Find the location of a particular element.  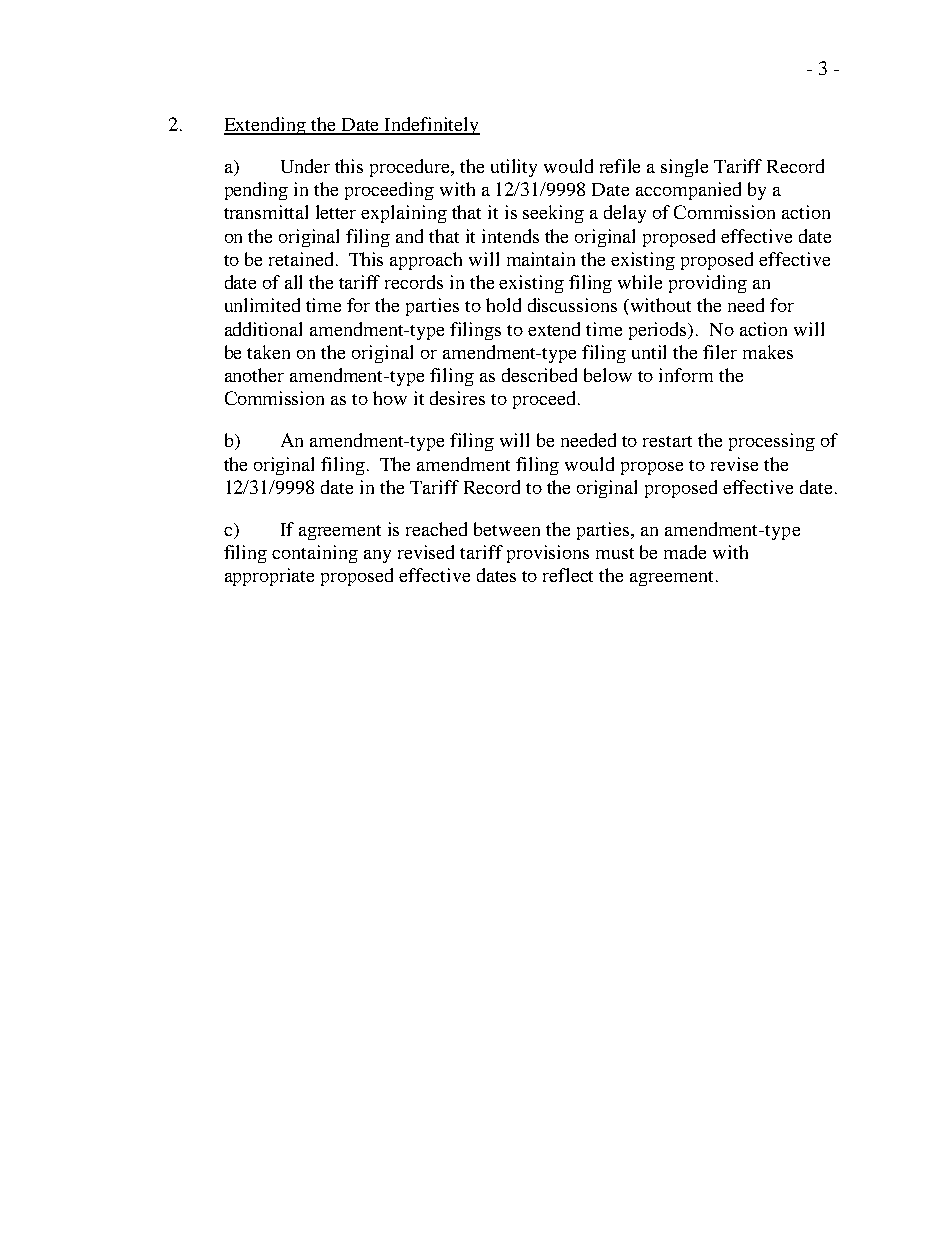

single is located at coordinates (684, 168).
